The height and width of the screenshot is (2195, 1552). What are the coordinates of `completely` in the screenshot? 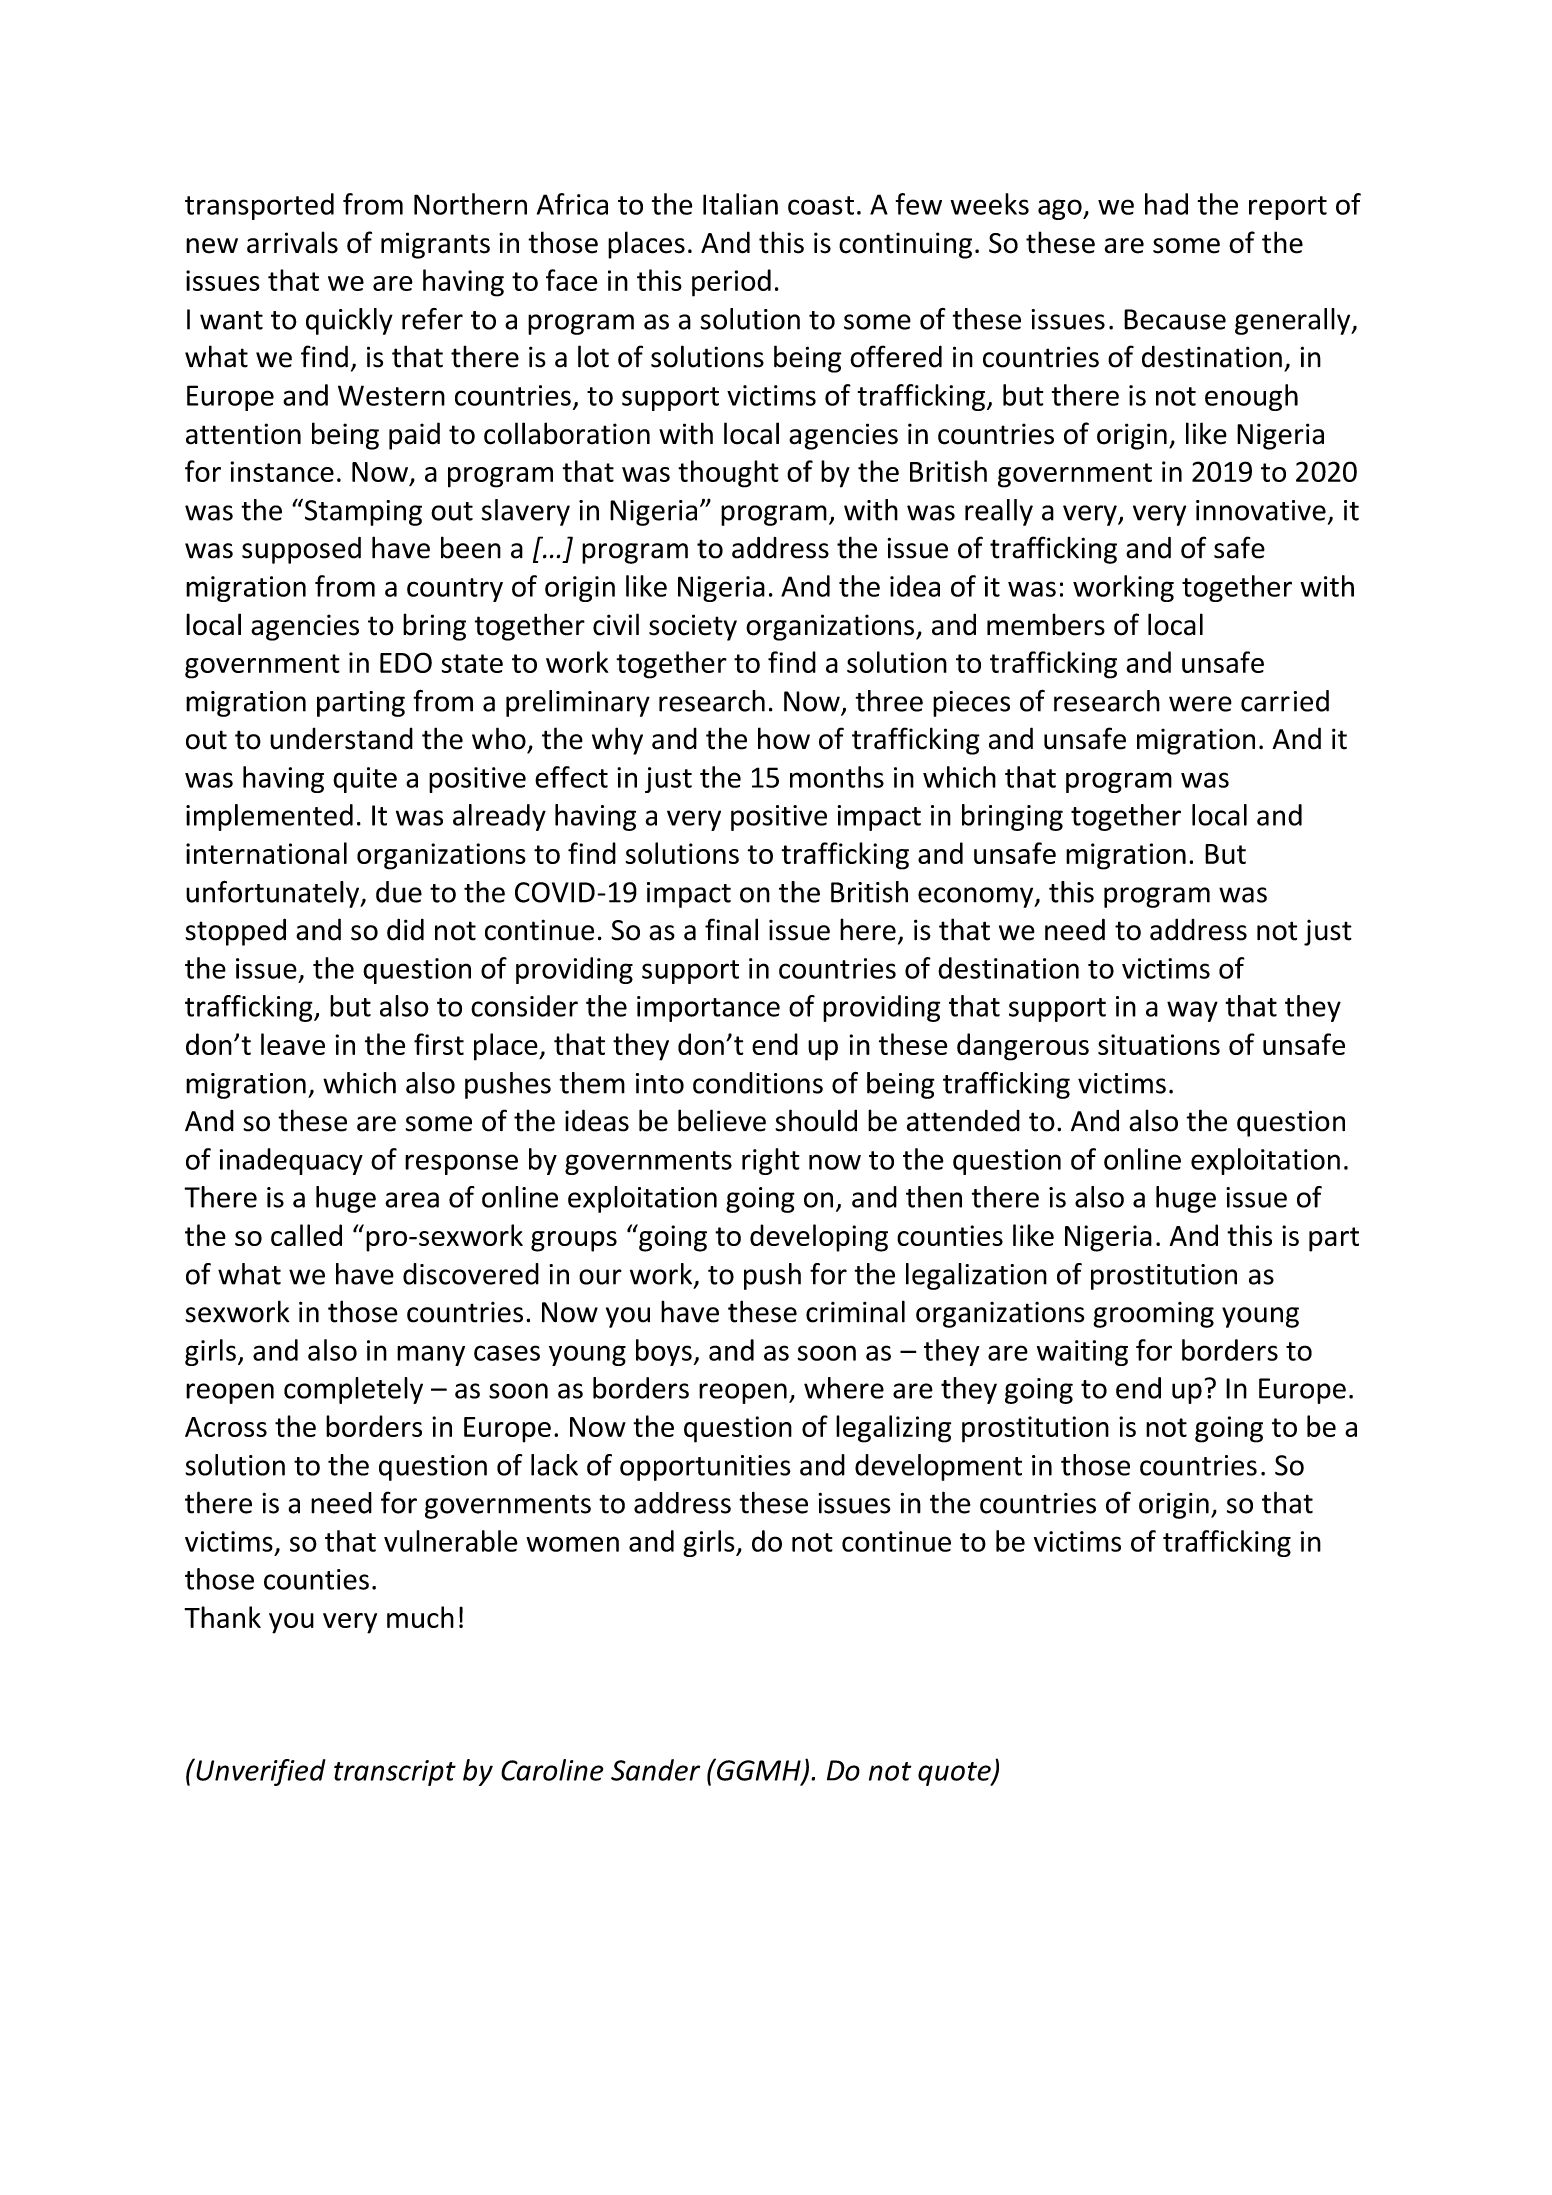 It's located at (353, 1390).
